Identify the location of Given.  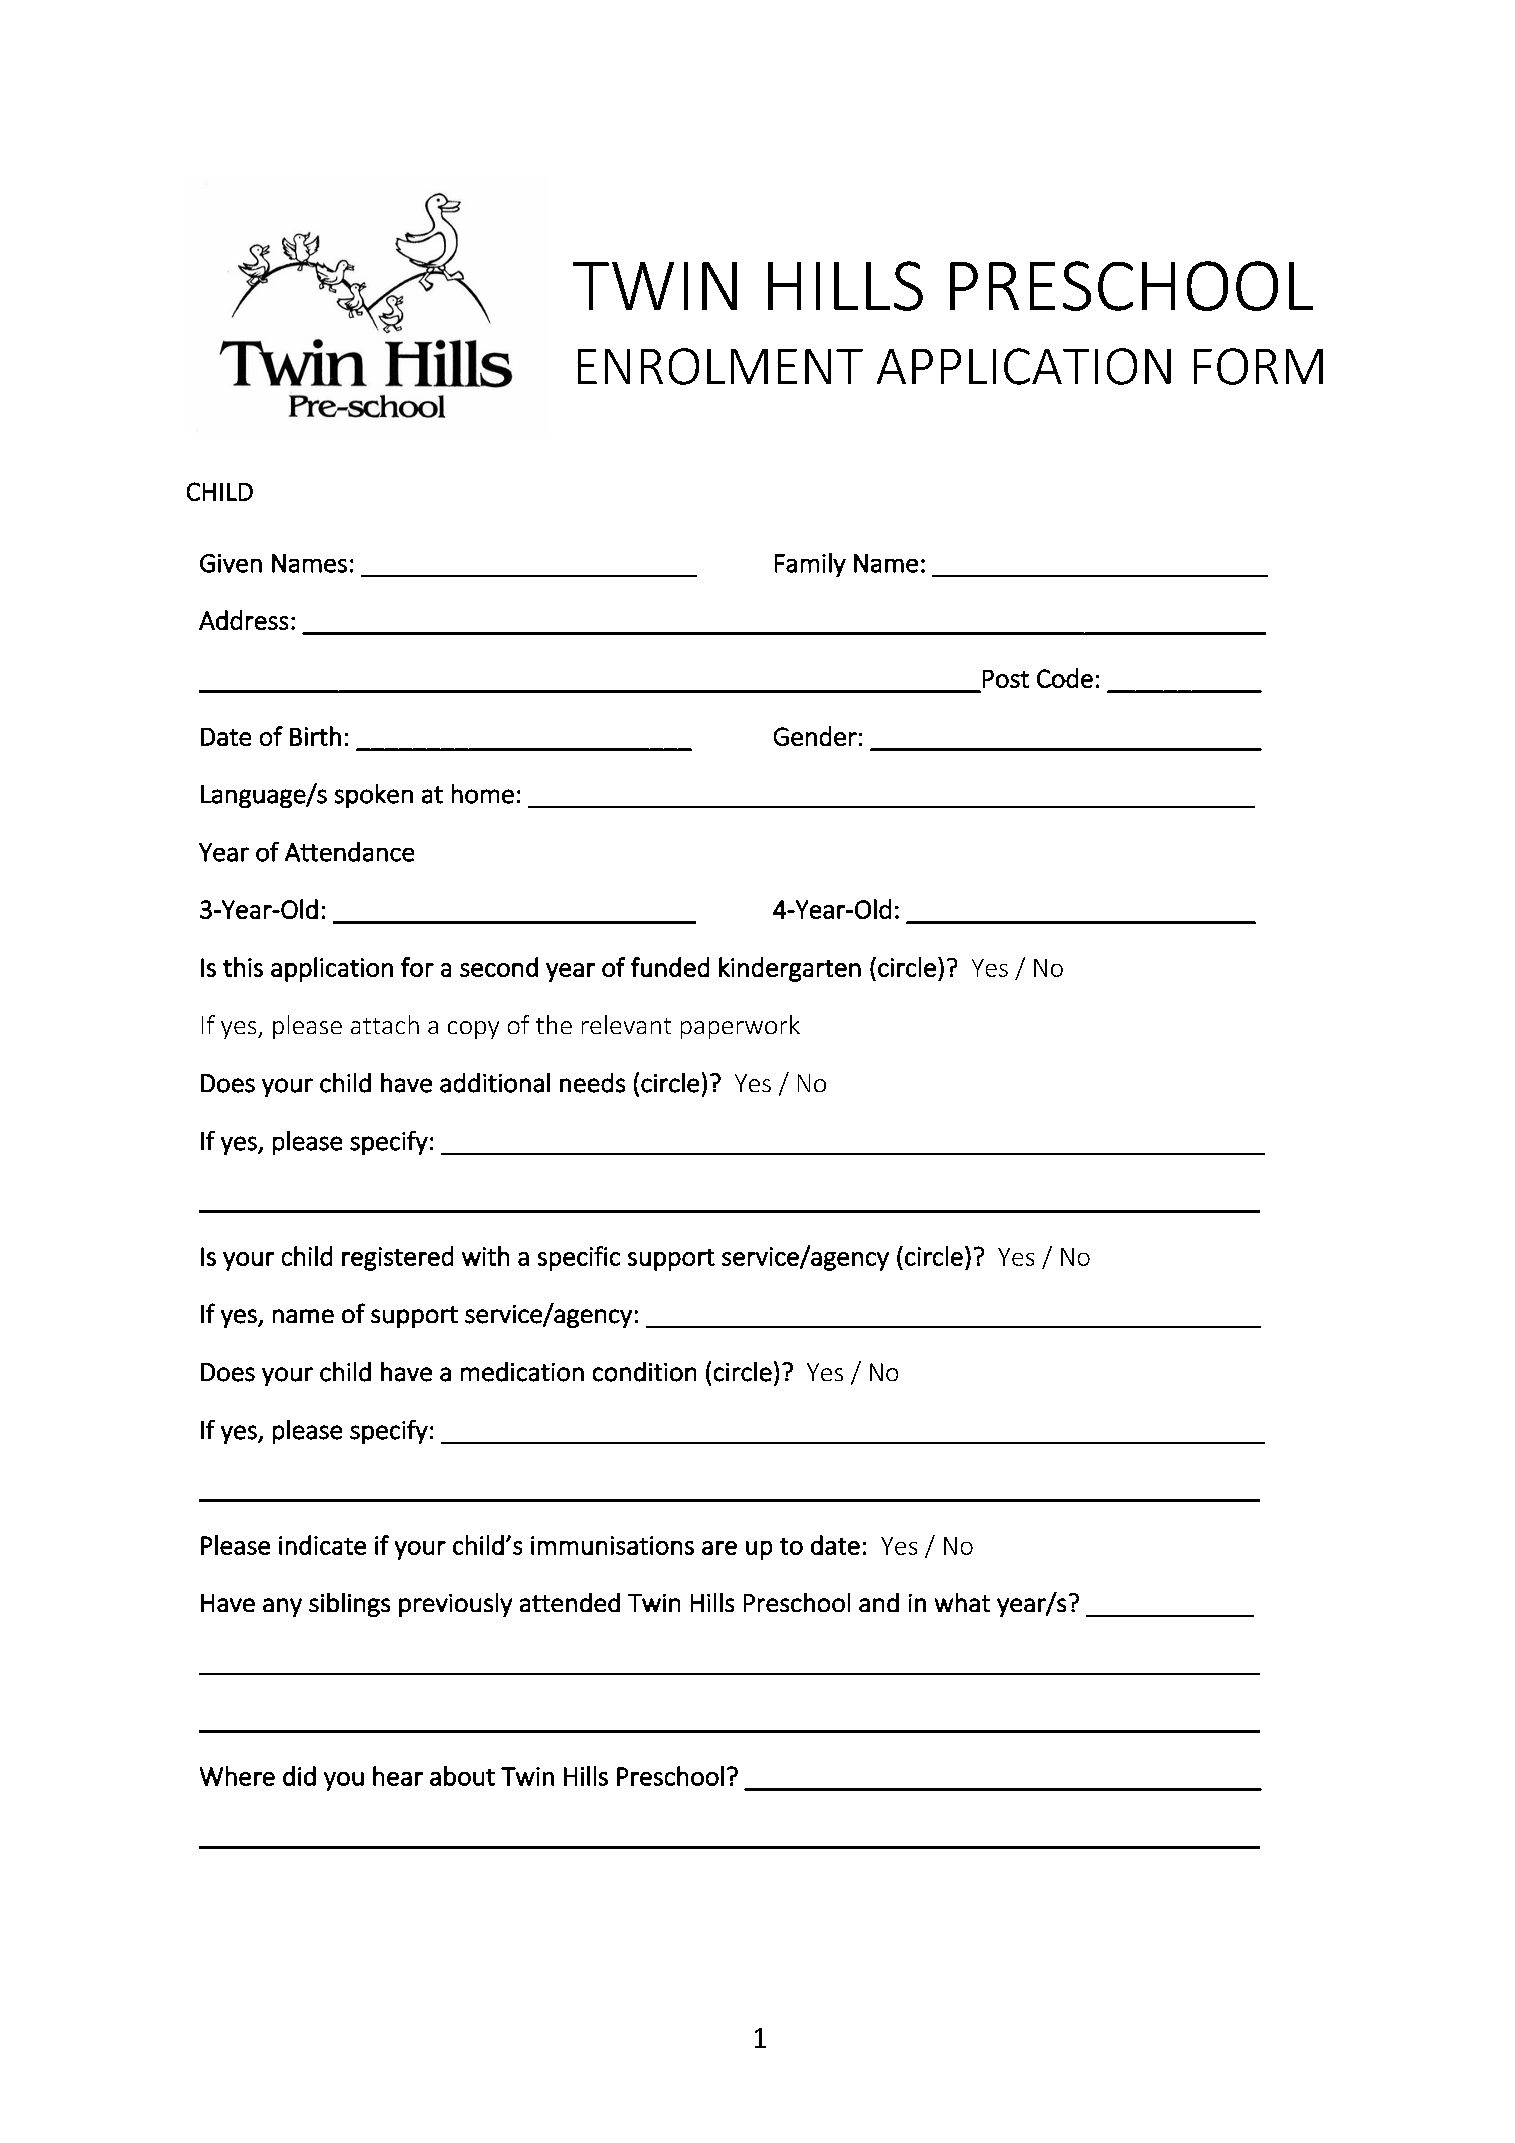
(231, 563).
